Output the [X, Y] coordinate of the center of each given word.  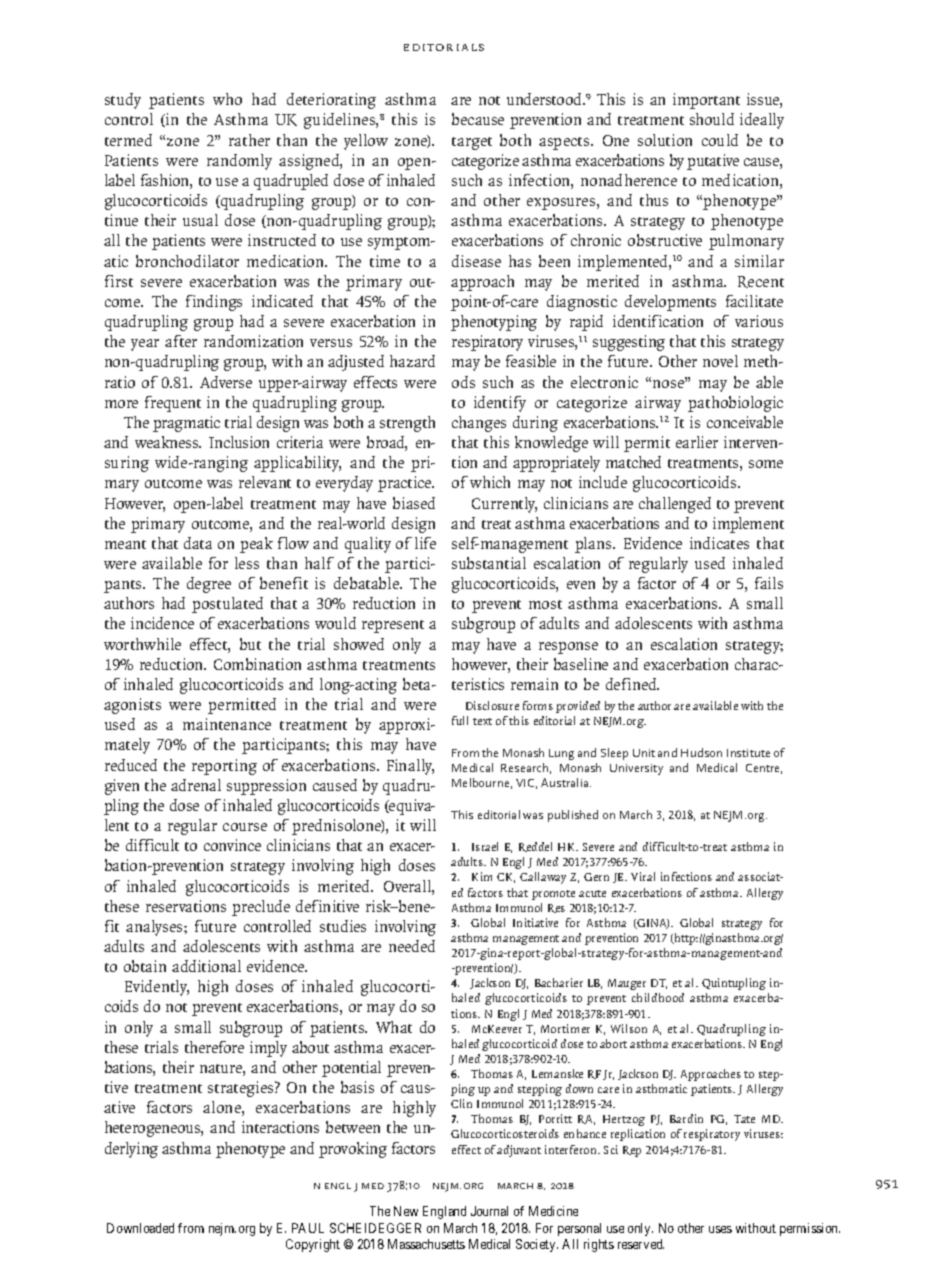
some [766, 464]
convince [232, 845]
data [198, 543]
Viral [643, 876]
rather [249, 140]
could [720, 140]
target [472, 143]
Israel [485, 846]
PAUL [308, 1228]
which [490, 482]
